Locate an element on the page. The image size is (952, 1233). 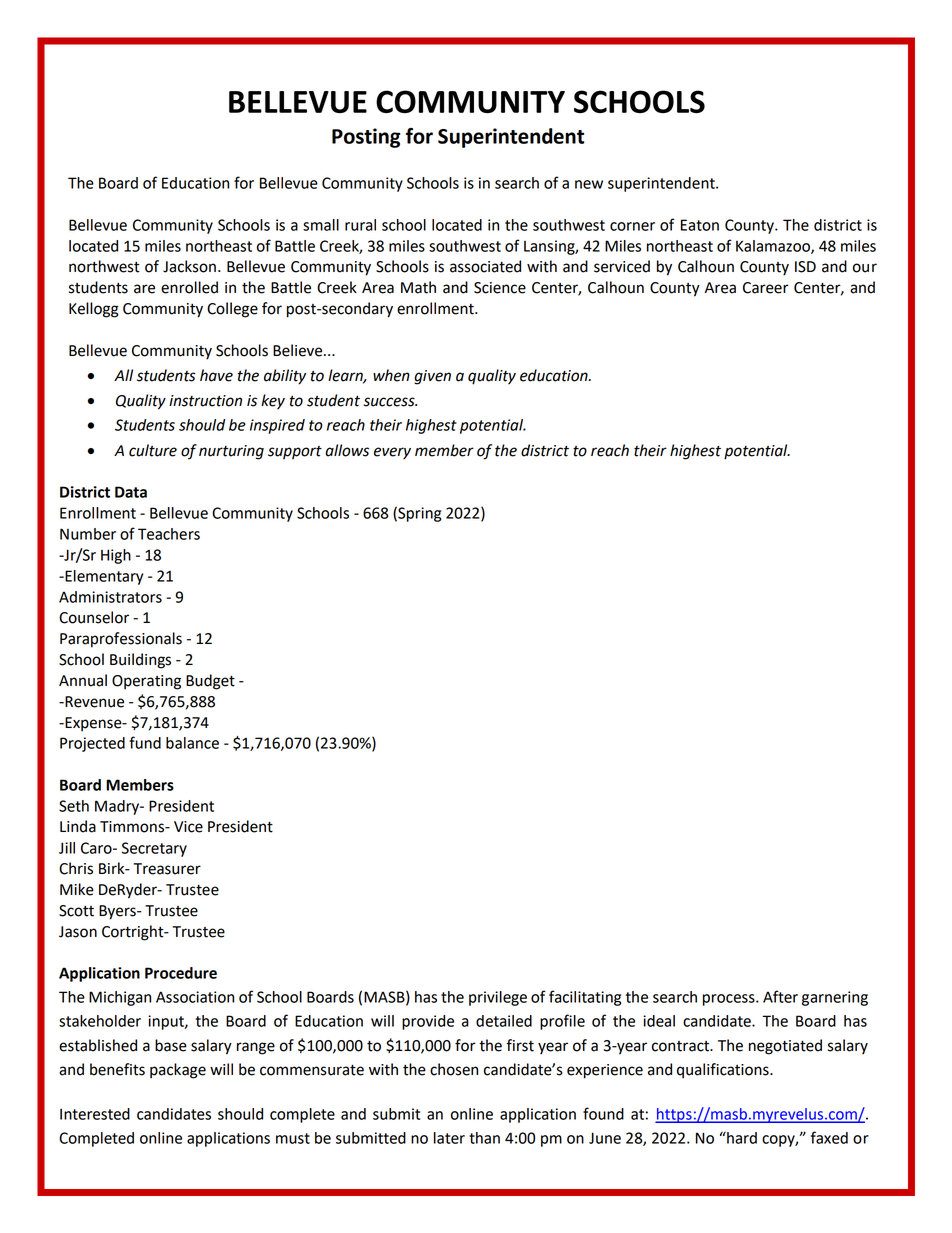
Jackson is located at coordinates (189, 266).
